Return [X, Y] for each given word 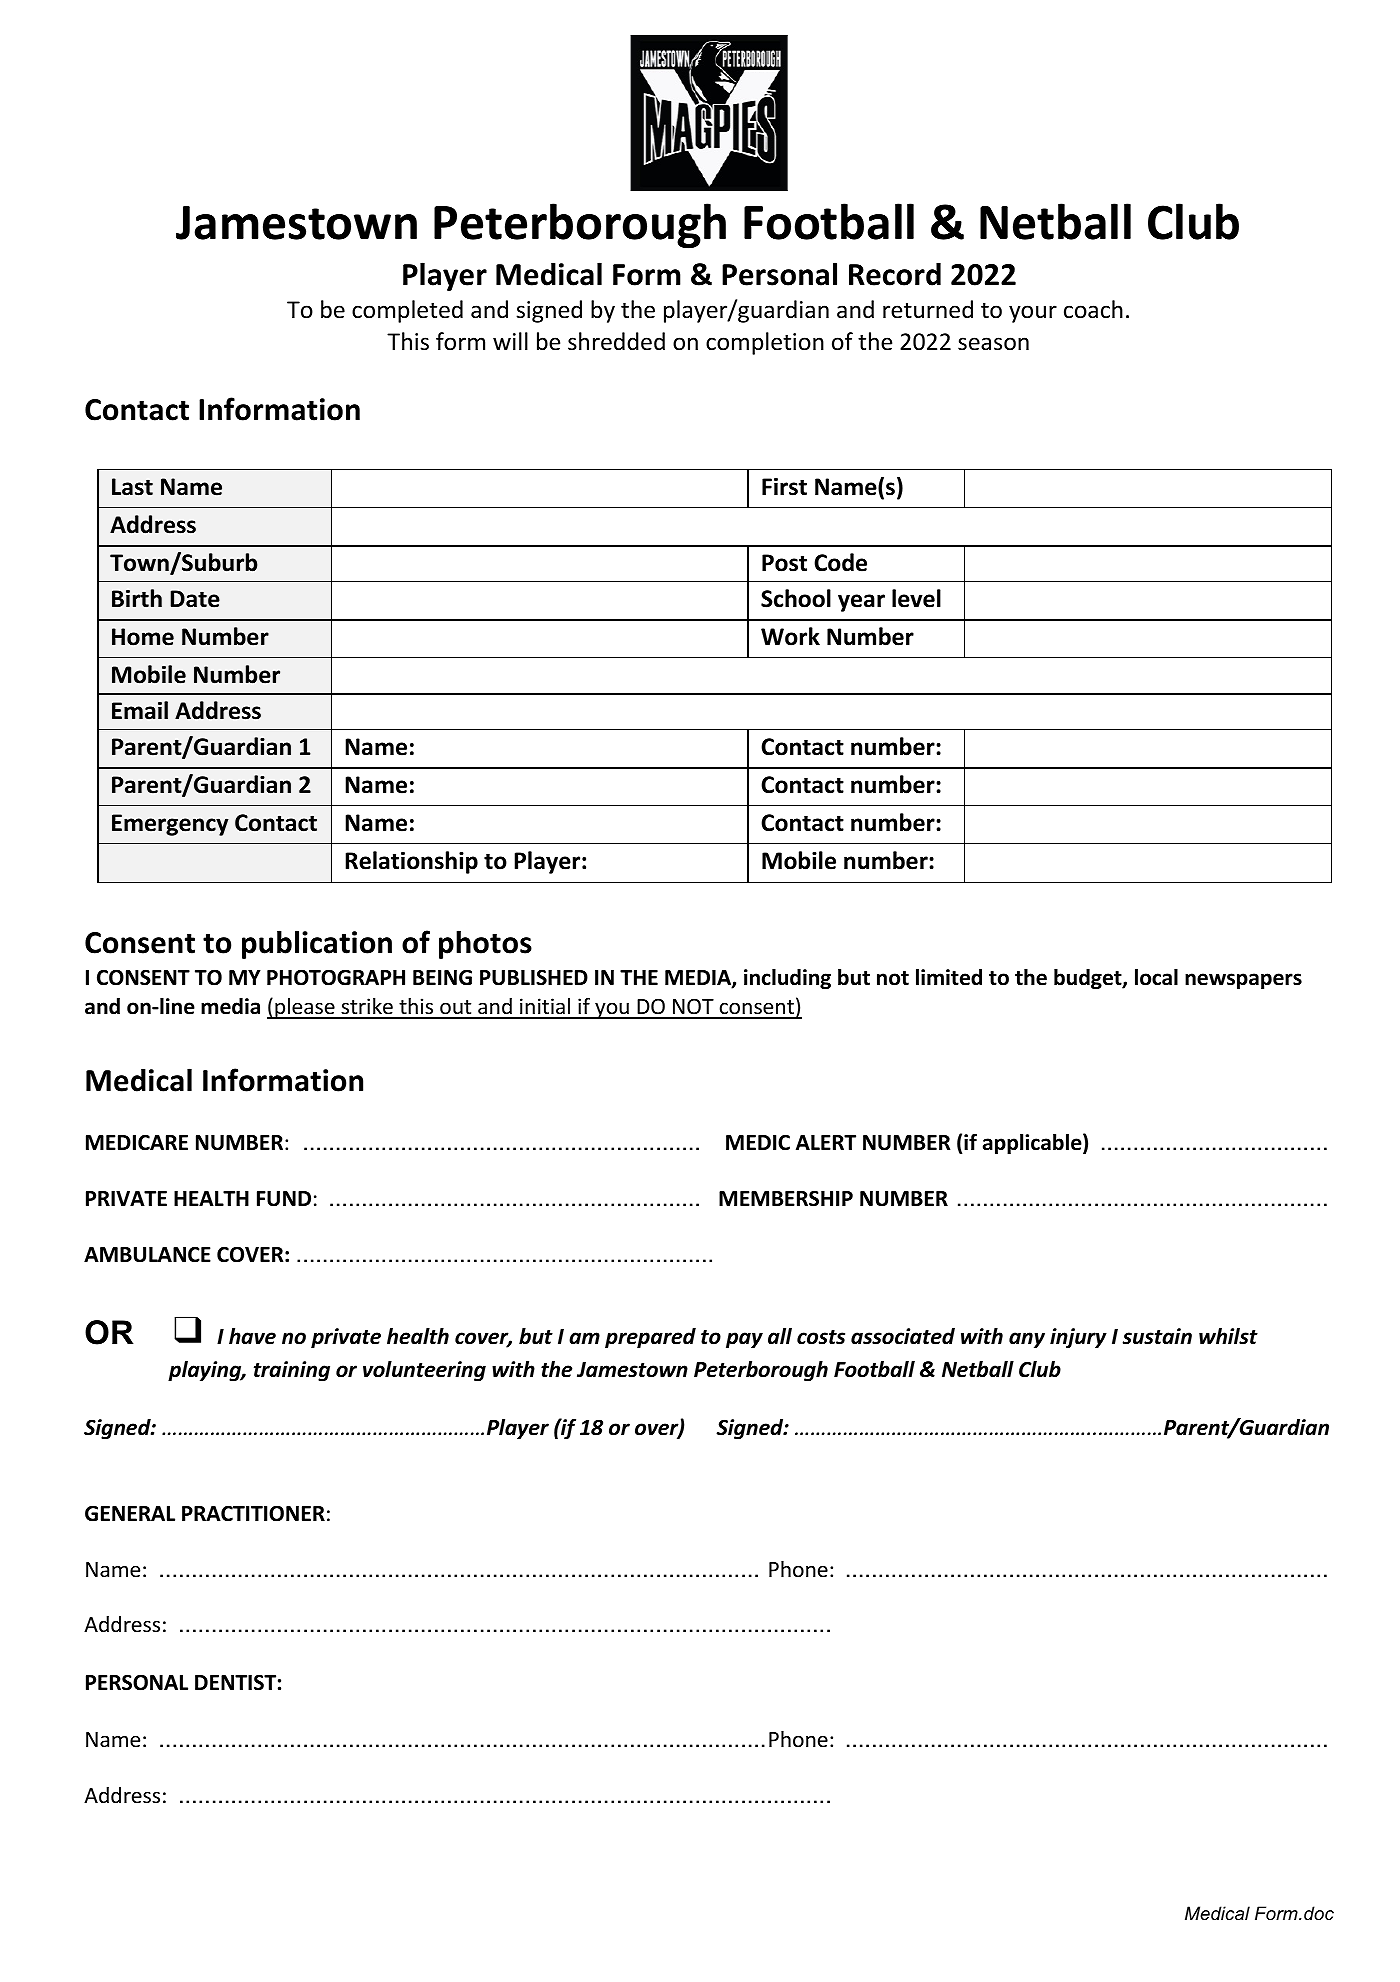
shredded [616, 341]
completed [407, 311]
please [305, 1008]
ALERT [826, 1142]
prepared [650, 1338]
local [1156, 977]
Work [790, 636]
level [916, 598]
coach [1093, 309]
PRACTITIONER [253, 1513]
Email [140, 710]
